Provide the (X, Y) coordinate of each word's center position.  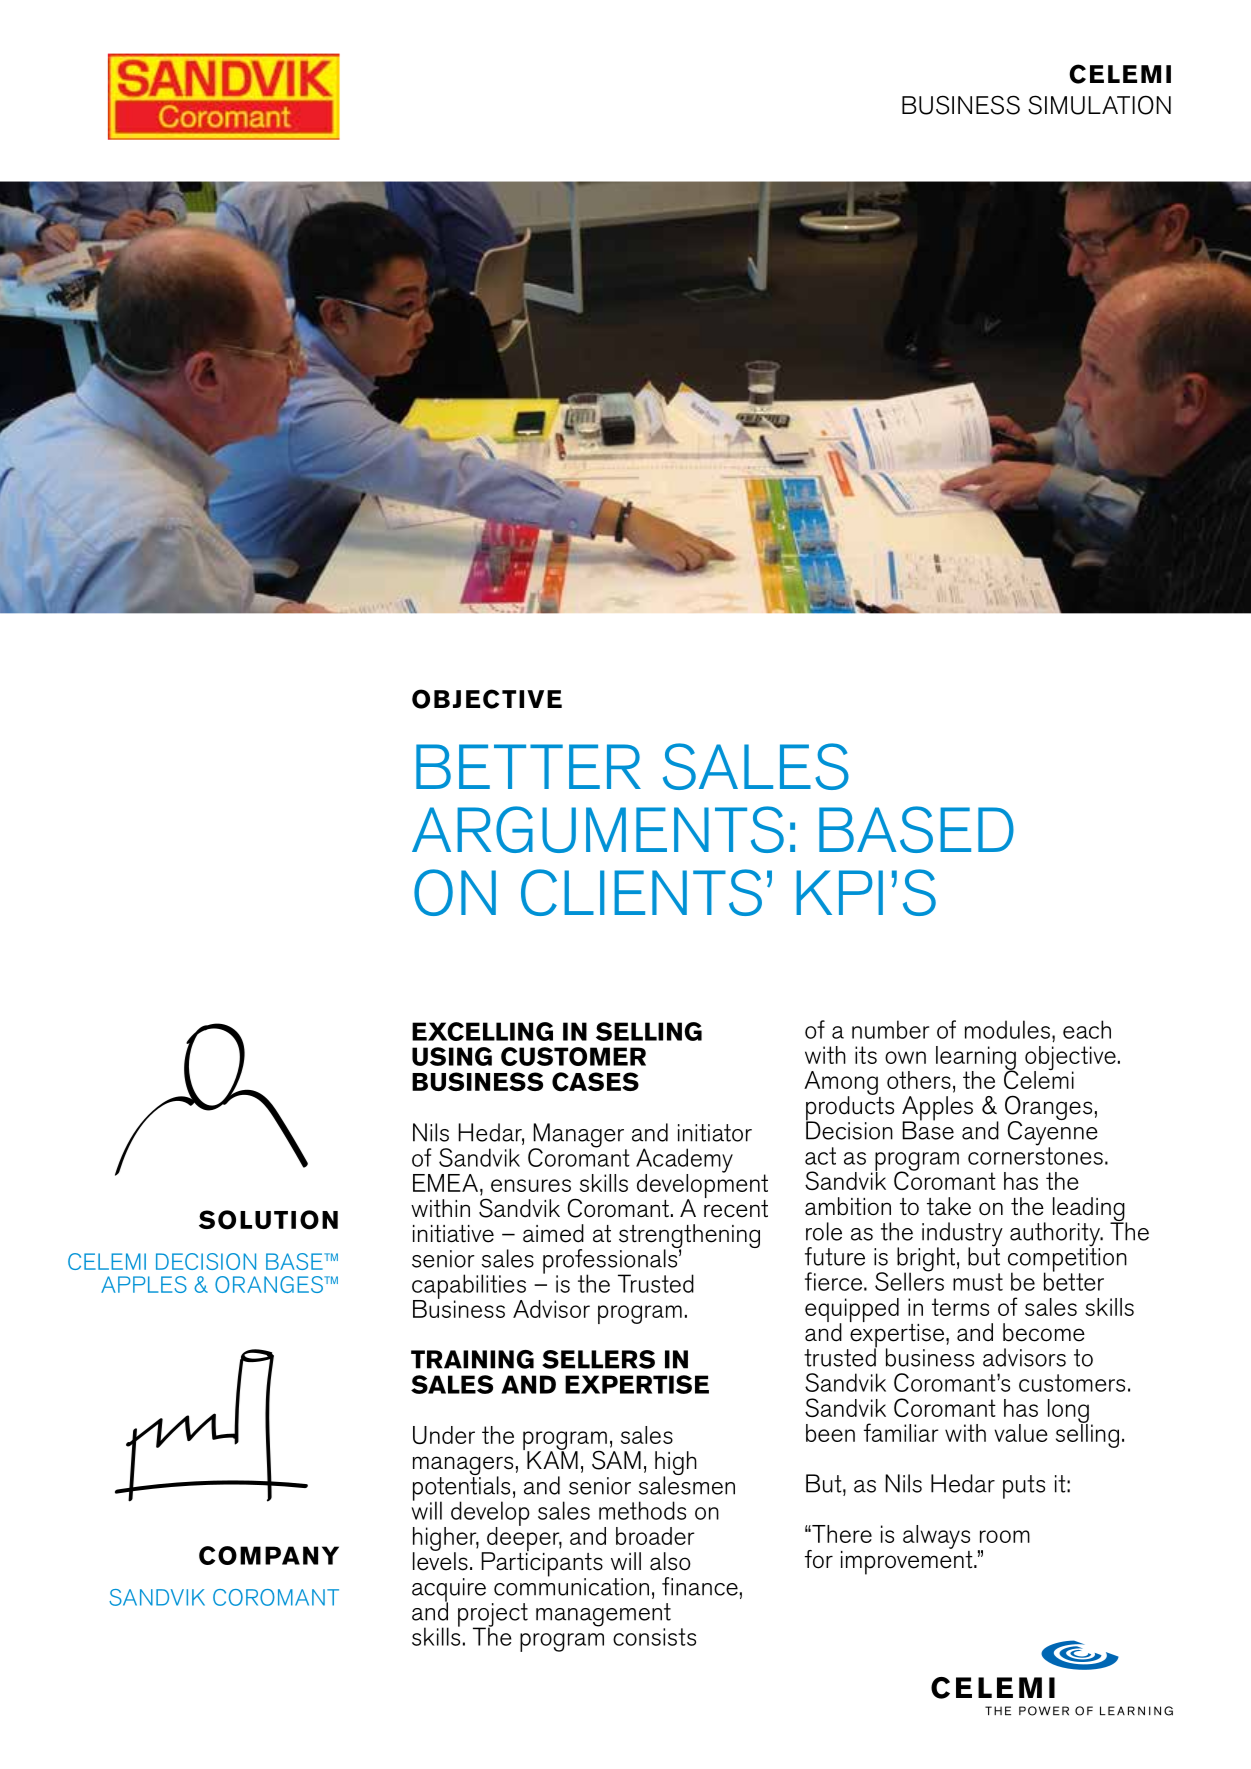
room (1005, 1536)
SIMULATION (1099, 105)
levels (440, 1560)
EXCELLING (482, 1031)
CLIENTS (641, 892)
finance (700, 1586)
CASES (595, 1082)
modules (1007, 1029)
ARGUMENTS (598, 829)
